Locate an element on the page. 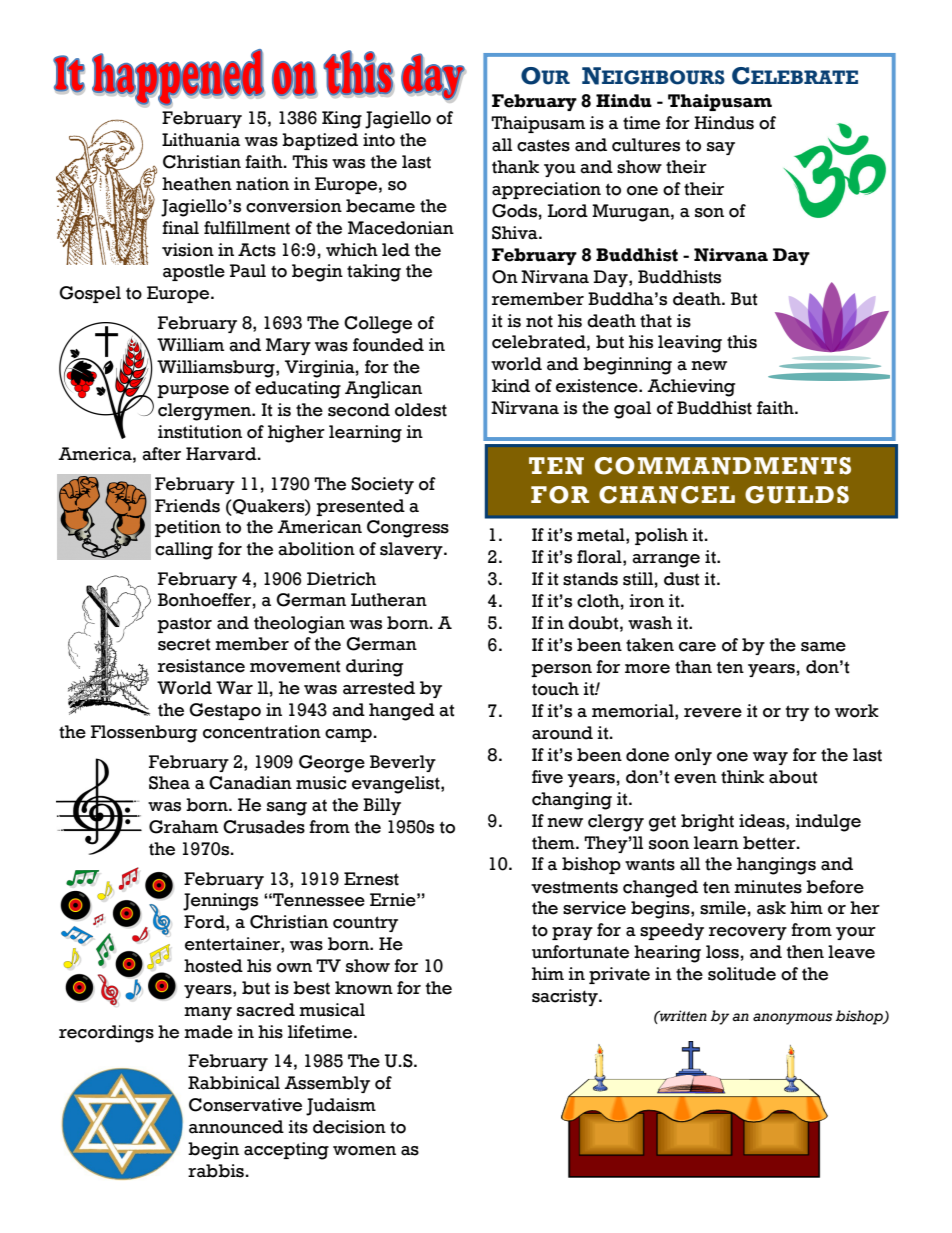  Achieving is located at coordinates (691, 388).
